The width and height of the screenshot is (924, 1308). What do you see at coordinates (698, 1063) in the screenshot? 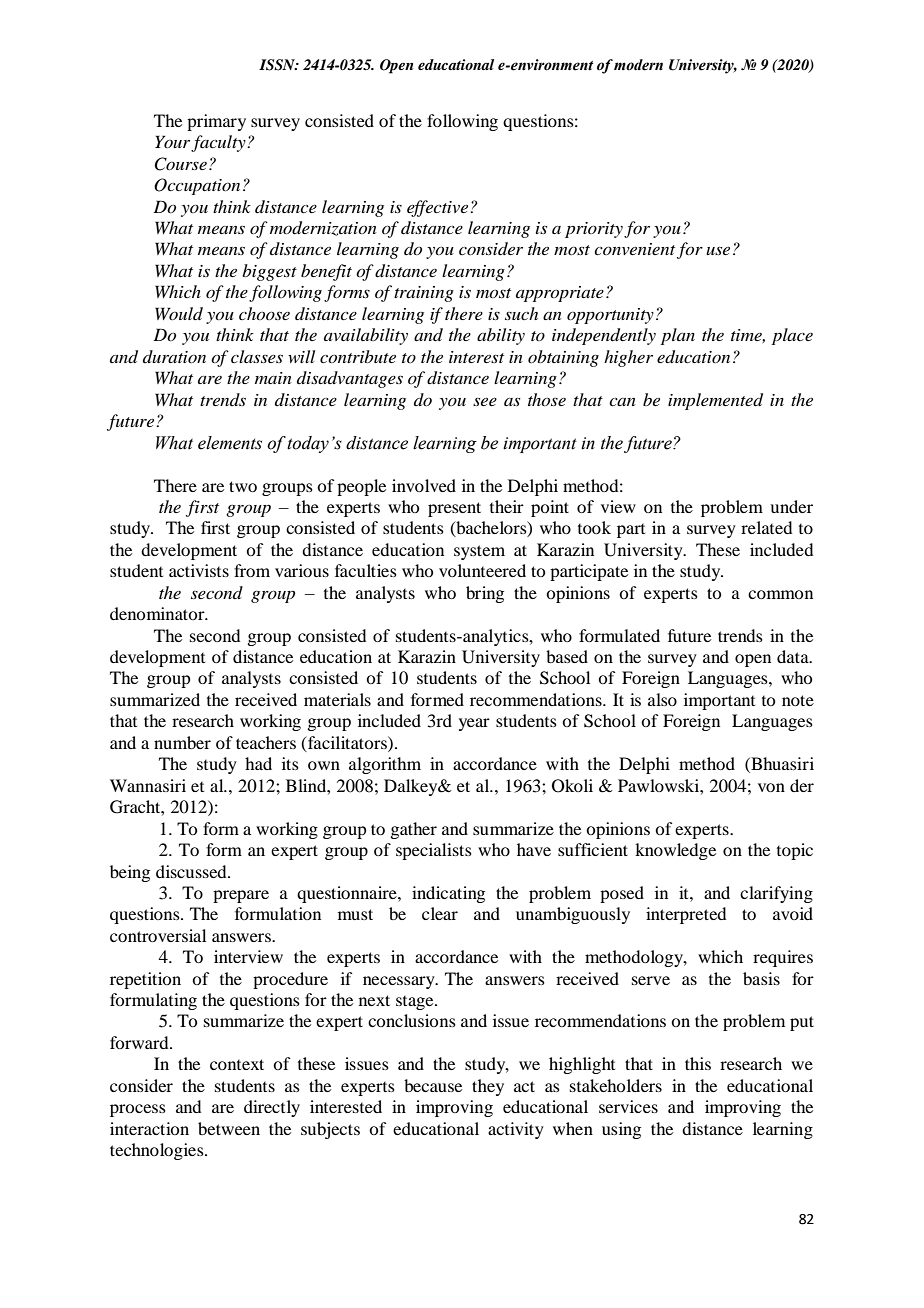
I see `this` at bounding box center [698, 1063].
